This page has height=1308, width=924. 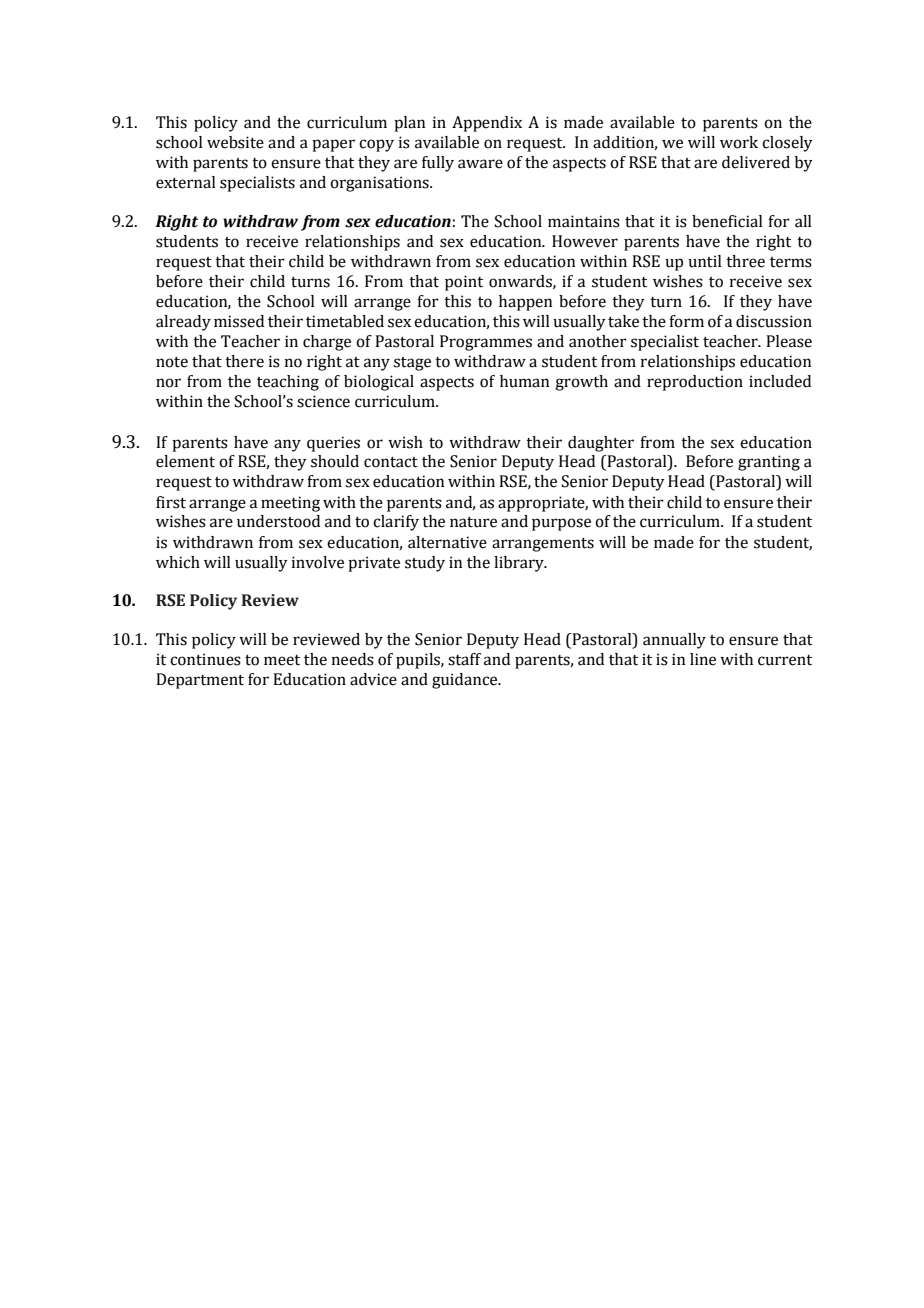 What do you see at coordinates (473, 522) in the page?
I see `nature` at bounding box center [473, 522].
